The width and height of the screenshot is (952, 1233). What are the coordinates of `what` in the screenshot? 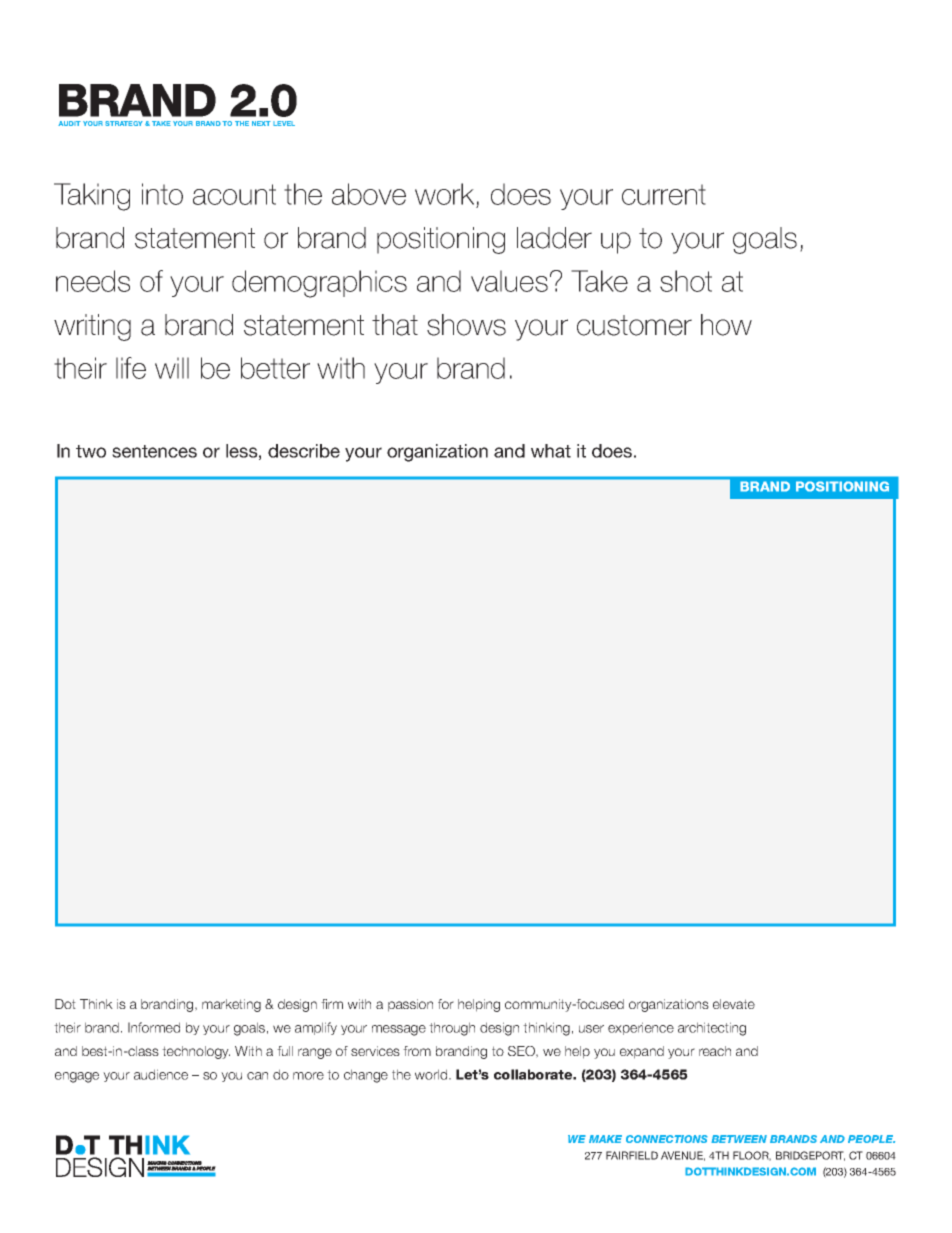 It's located at (551, 451).
